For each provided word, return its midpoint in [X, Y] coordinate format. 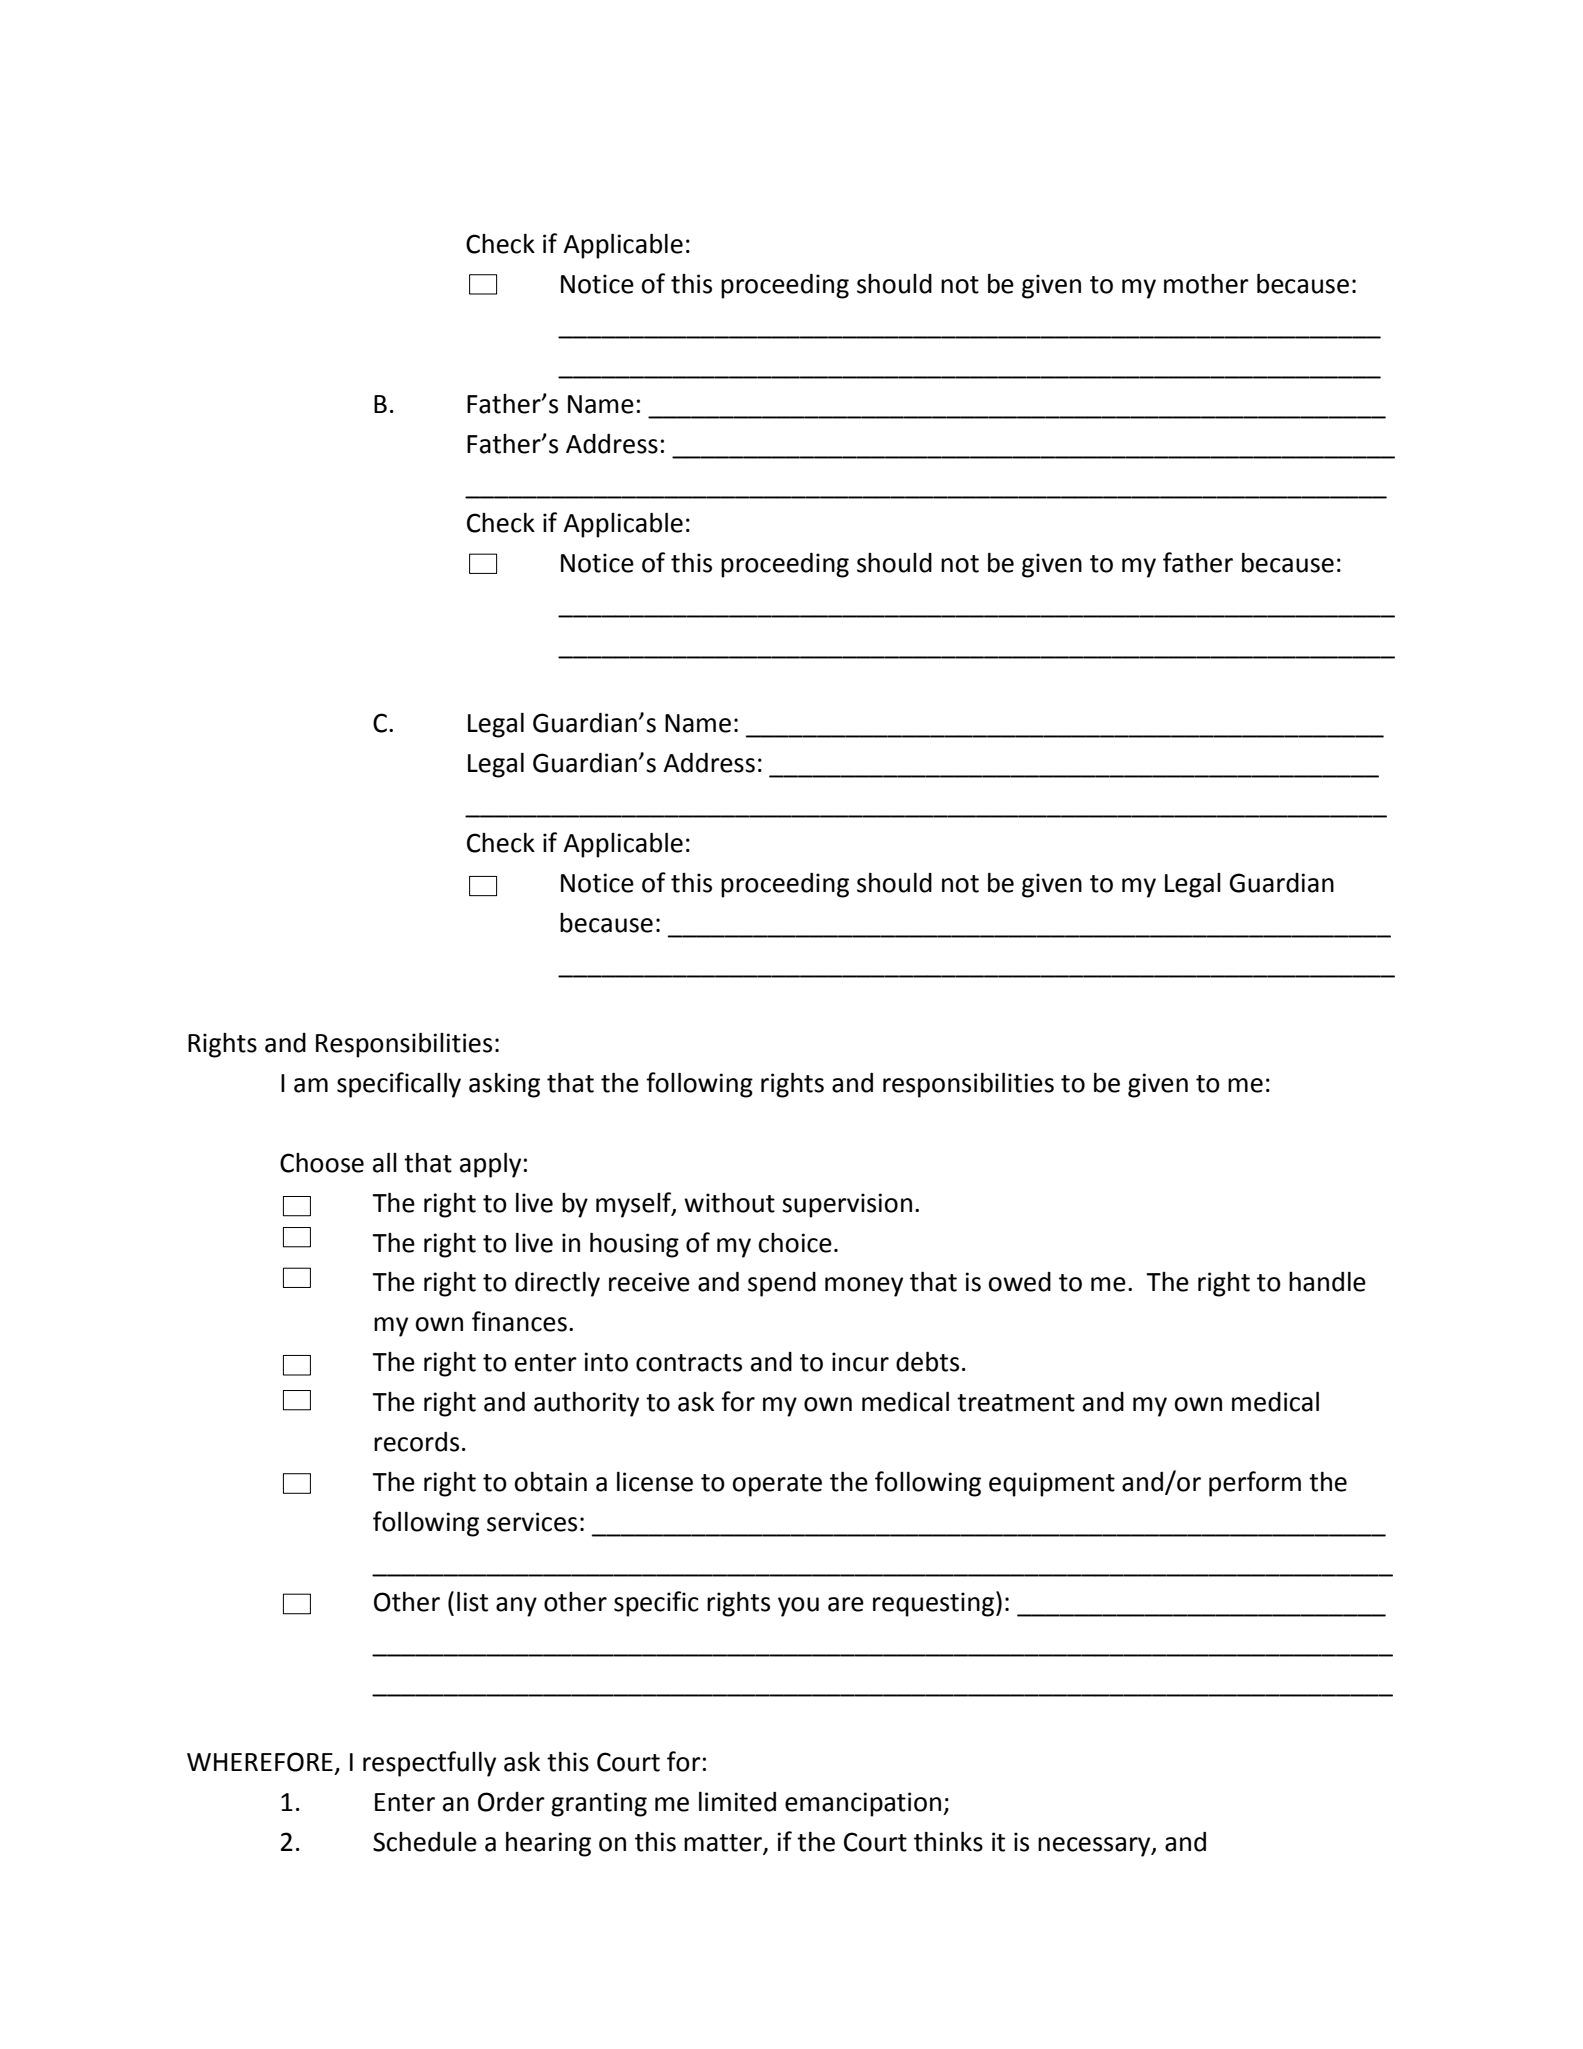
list [472, 1602]
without [729, 1203]
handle [1327, 1282]
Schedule [425, 1842]
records [416, 1442]
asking [504, 1085]
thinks [948, 1842]
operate [777, 1485]
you [798, 1607]
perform [1255, 1484]
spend [782, 1284]
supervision [847, 1205]
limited [737, 1802]
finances [519, 1321]
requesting [933, 1604]
